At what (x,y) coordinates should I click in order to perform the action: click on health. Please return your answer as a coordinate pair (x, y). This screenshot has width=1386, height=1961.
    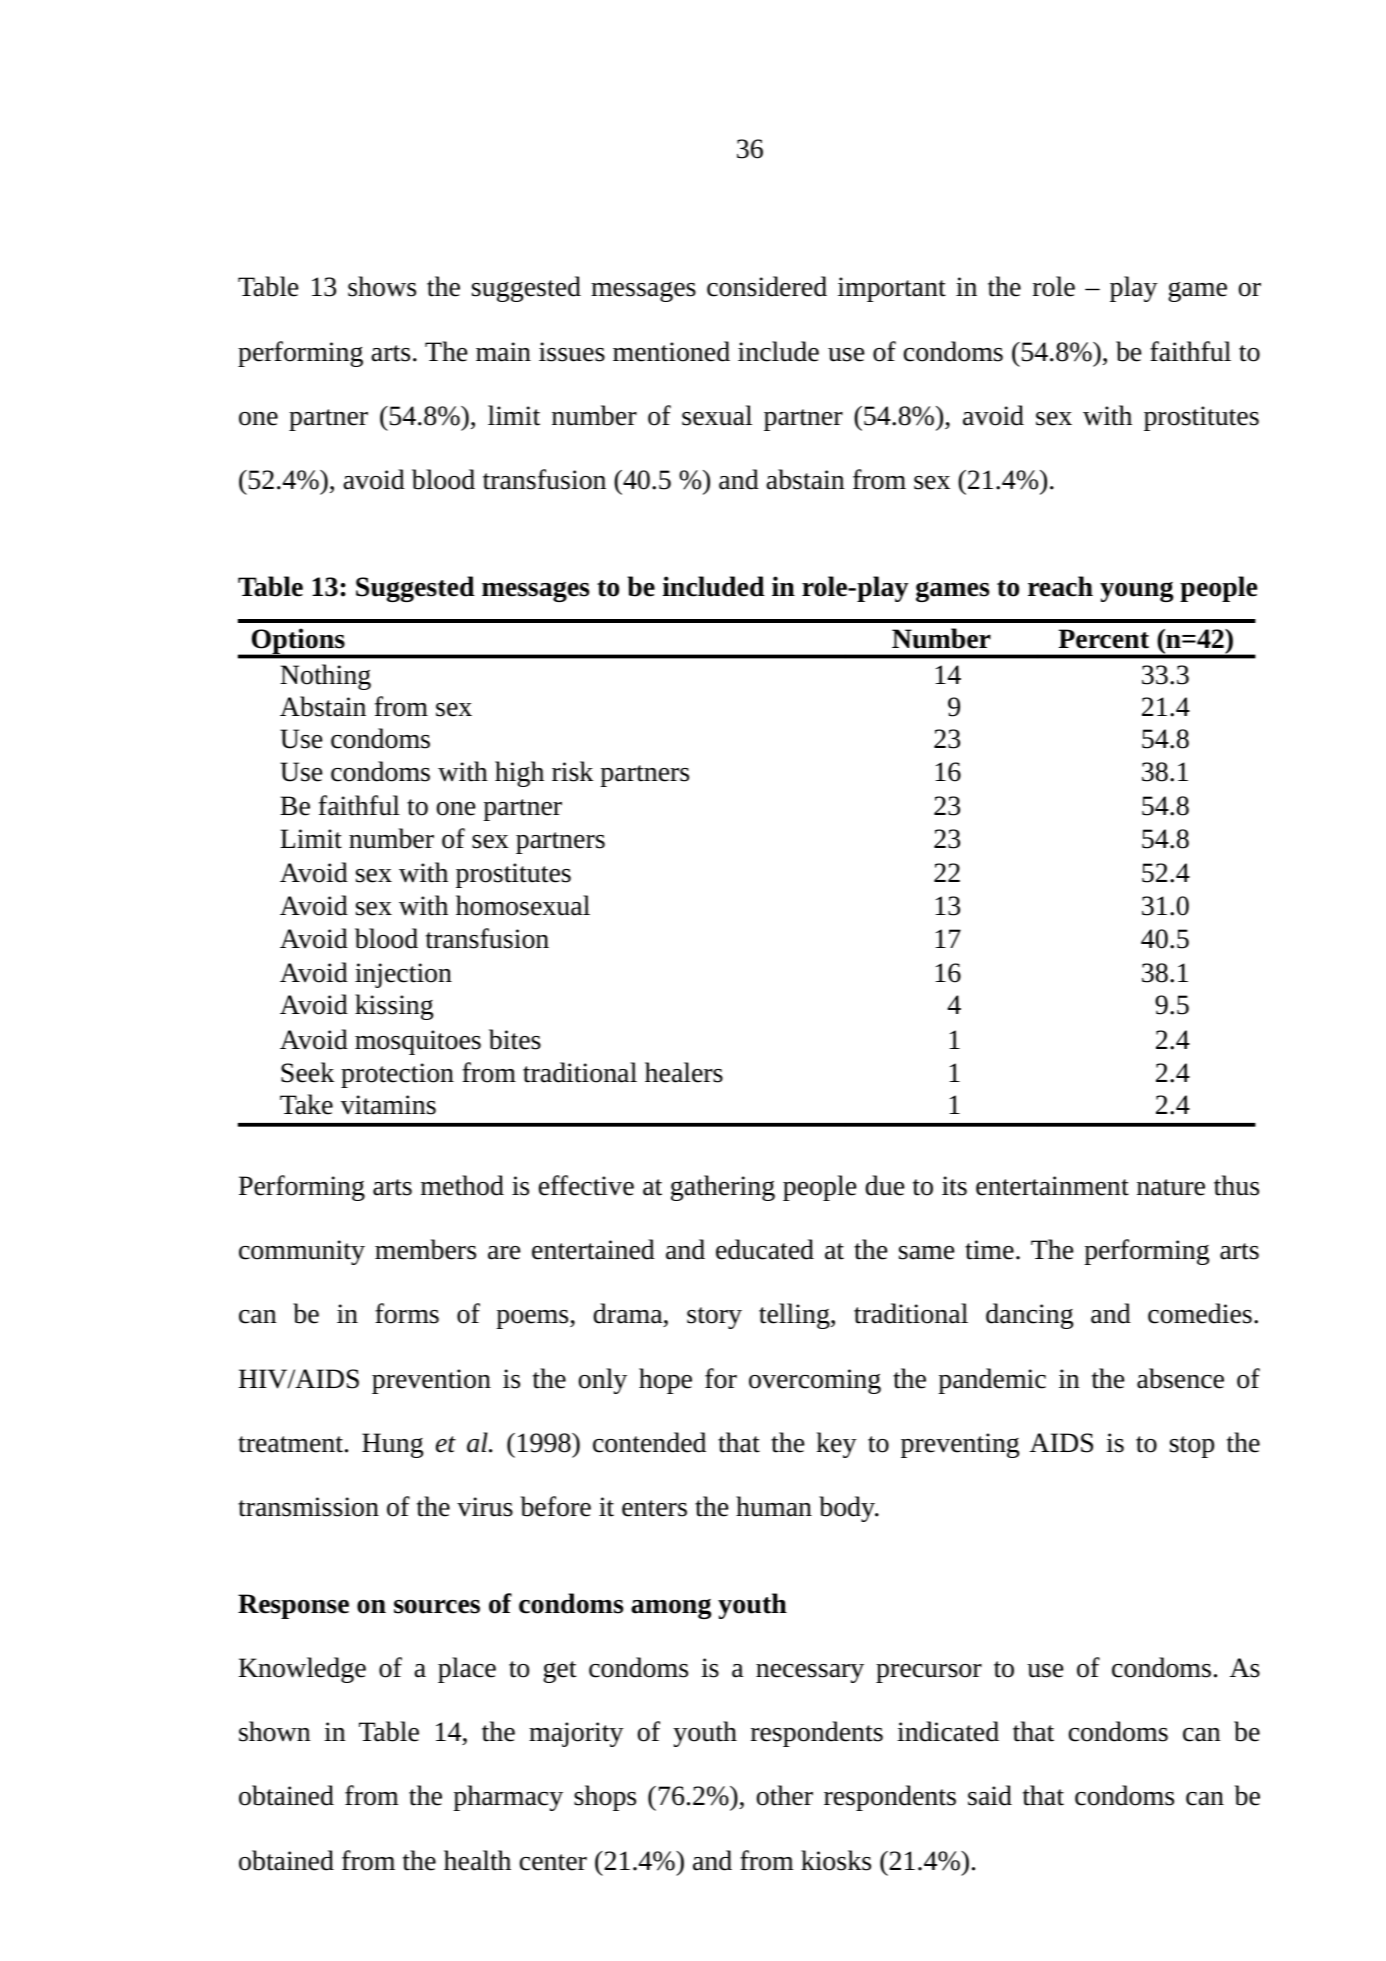
    Looking at the image, I should click on (477, 1860).
